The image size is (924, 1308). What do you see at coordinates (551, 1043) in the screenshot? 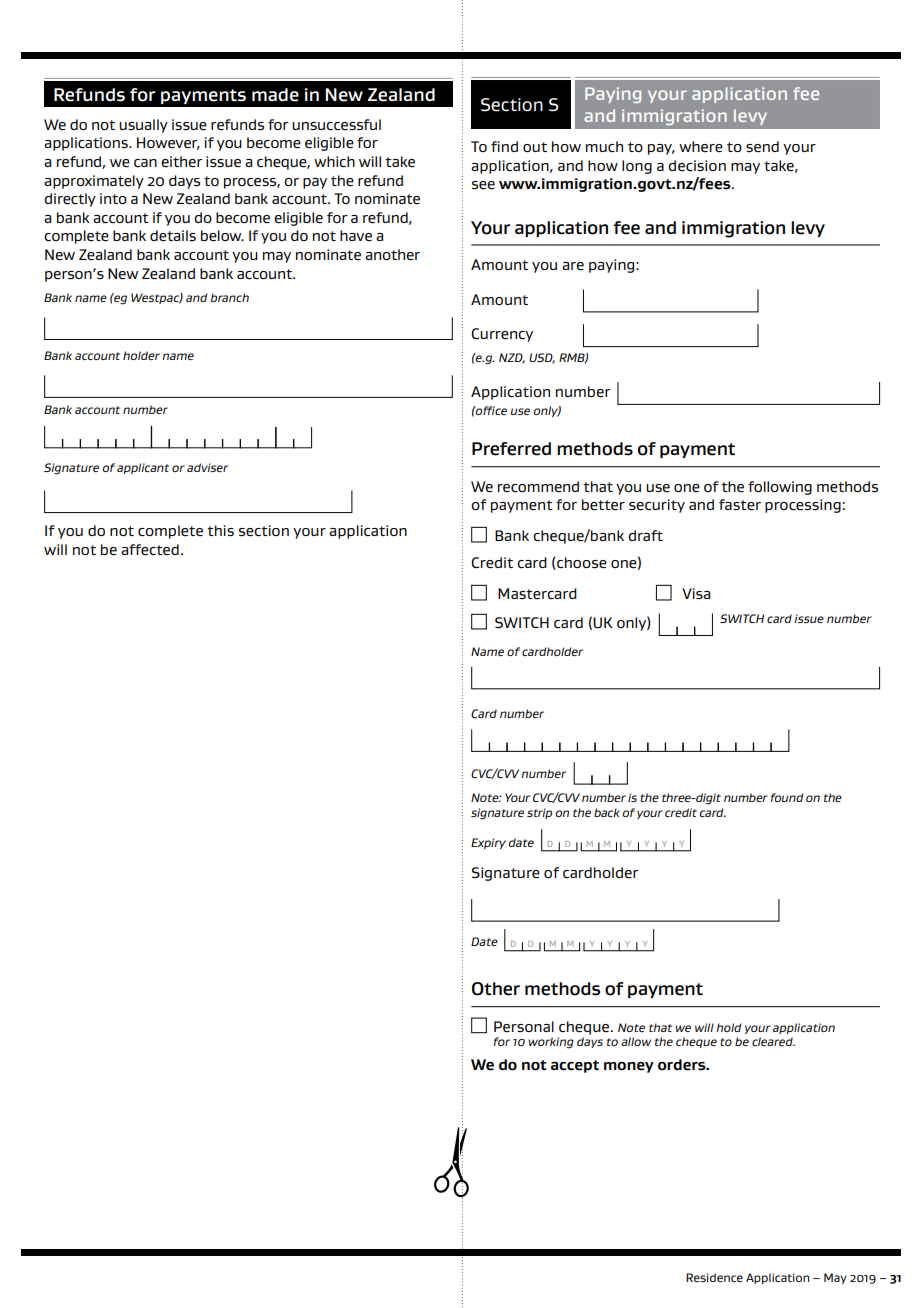
I see `working` at bounding box center [551, 1043].
